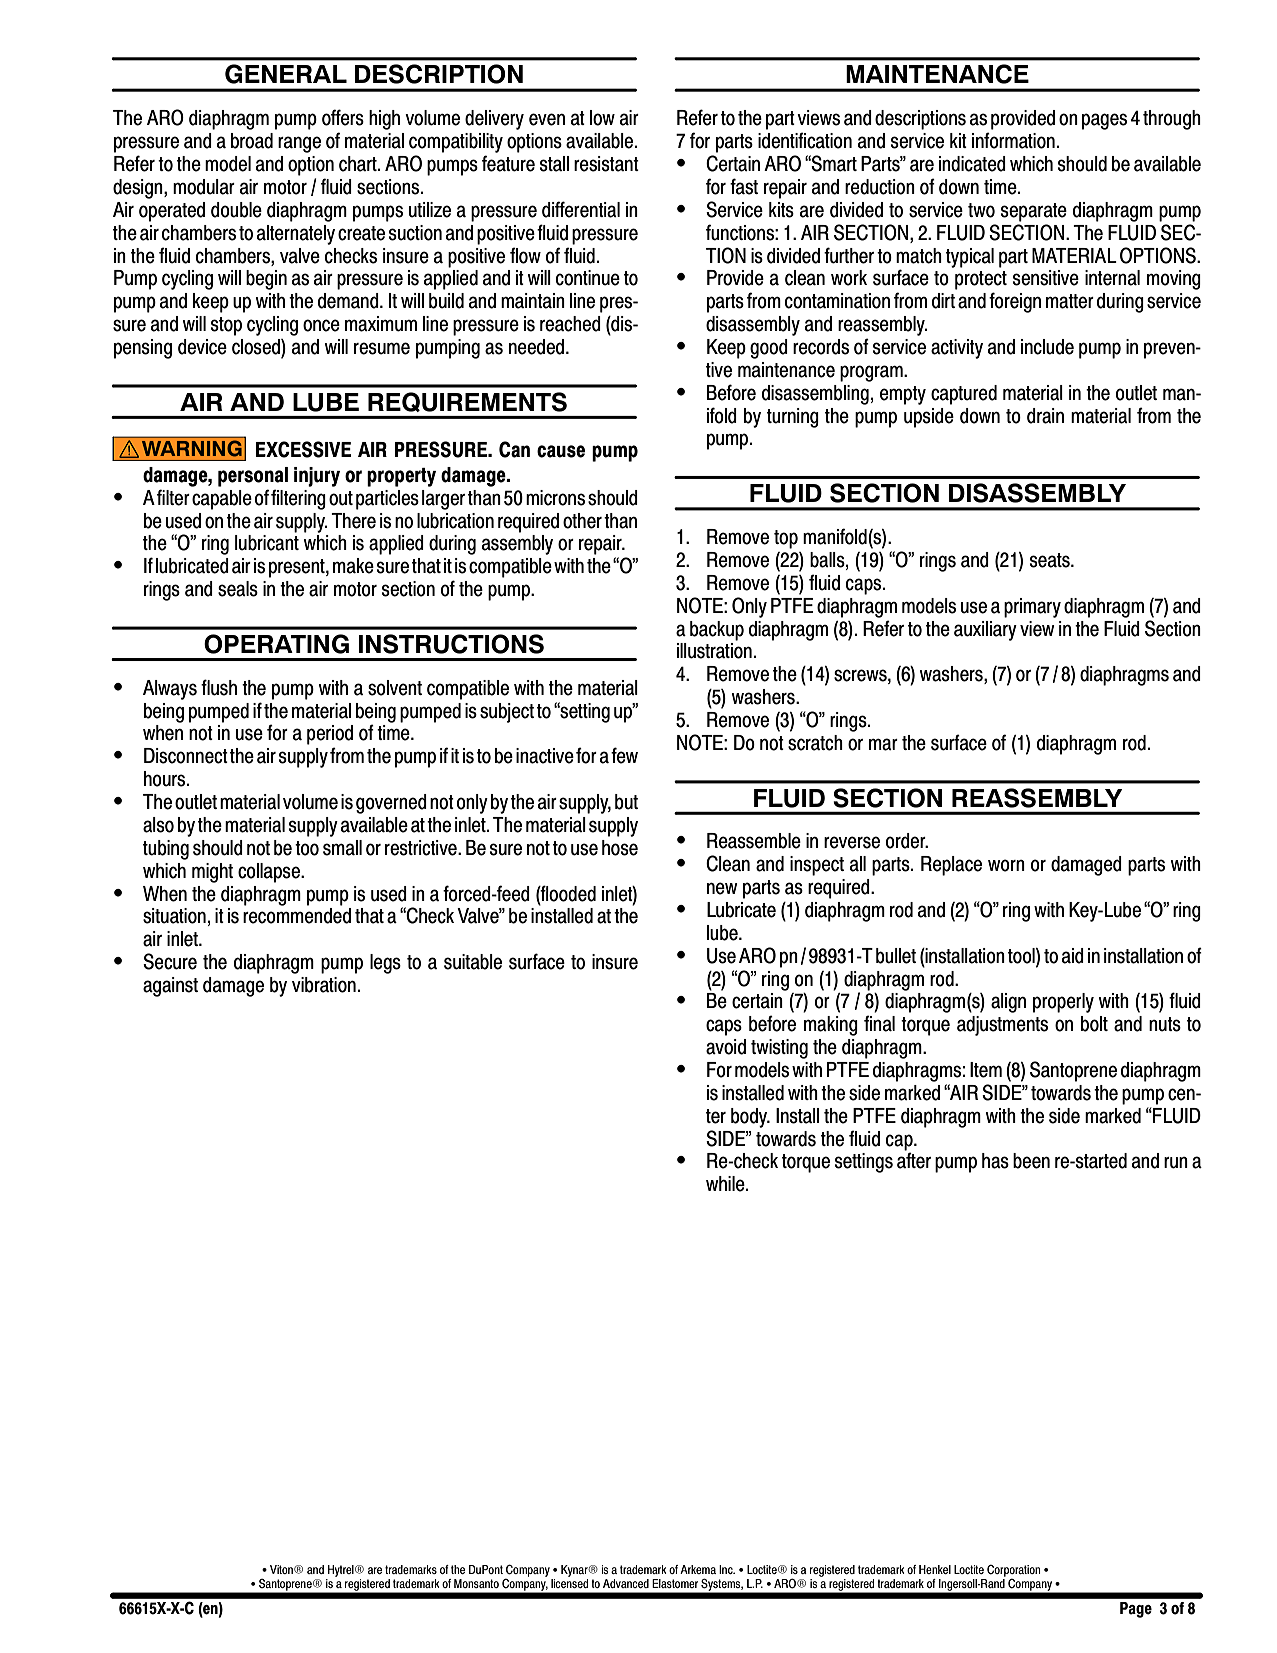 The width and height of the page is (1277, 1653). I want to click on Monsanto, so click(476, 1583).
